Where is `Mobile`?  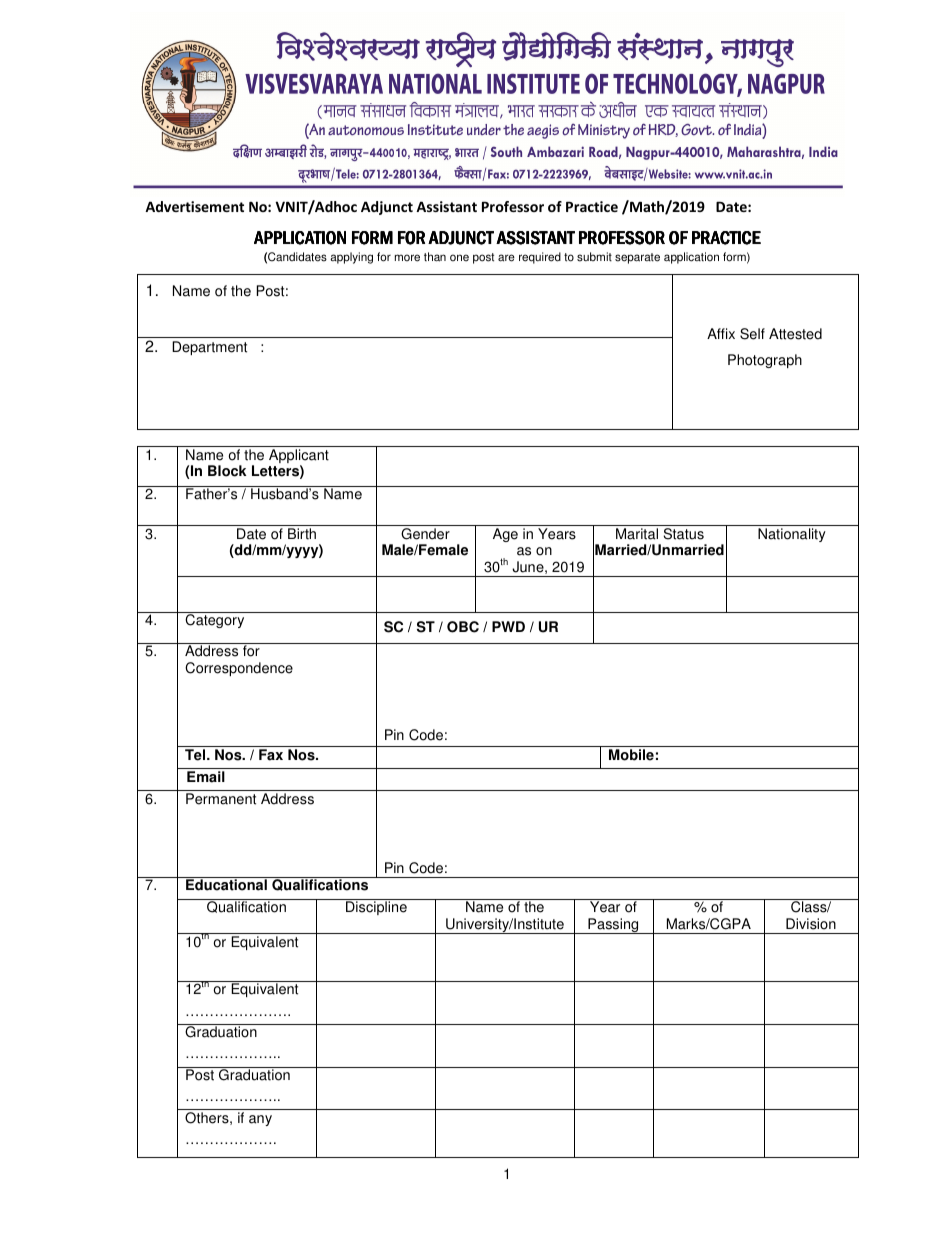 Mobile is located at coordinates (631, 755).
